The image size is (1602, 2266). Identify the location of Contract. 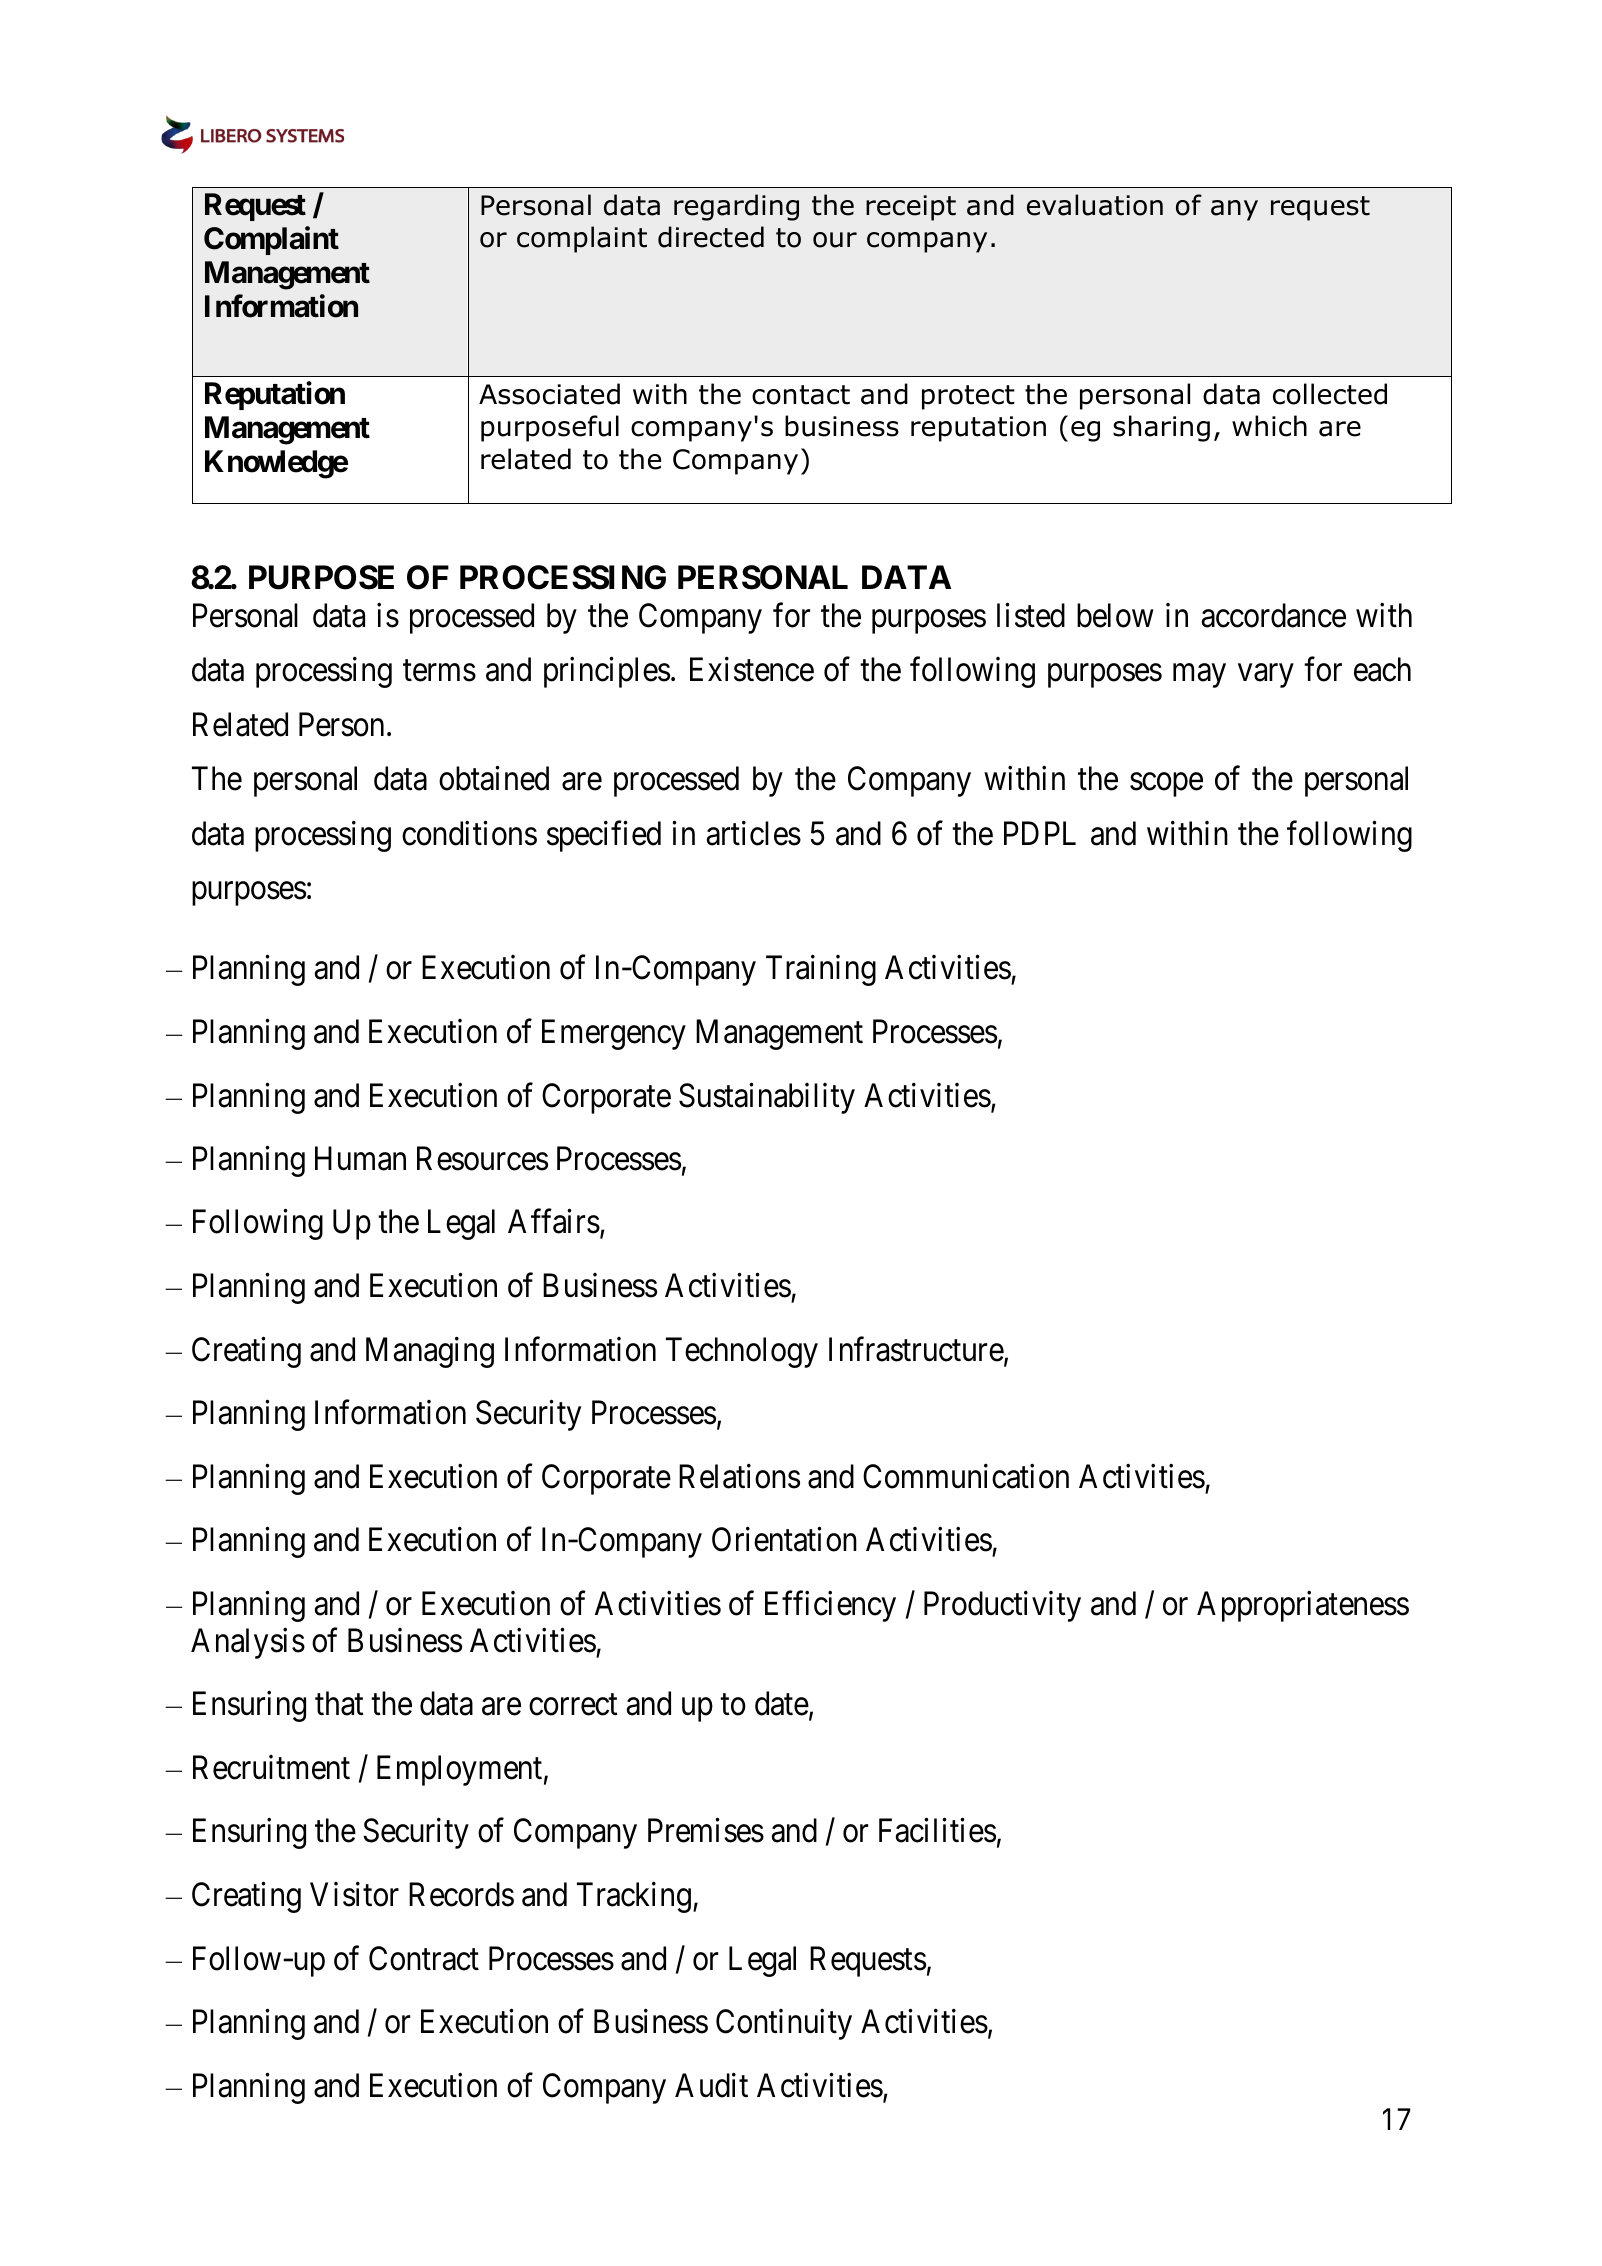
(424, 1958).
